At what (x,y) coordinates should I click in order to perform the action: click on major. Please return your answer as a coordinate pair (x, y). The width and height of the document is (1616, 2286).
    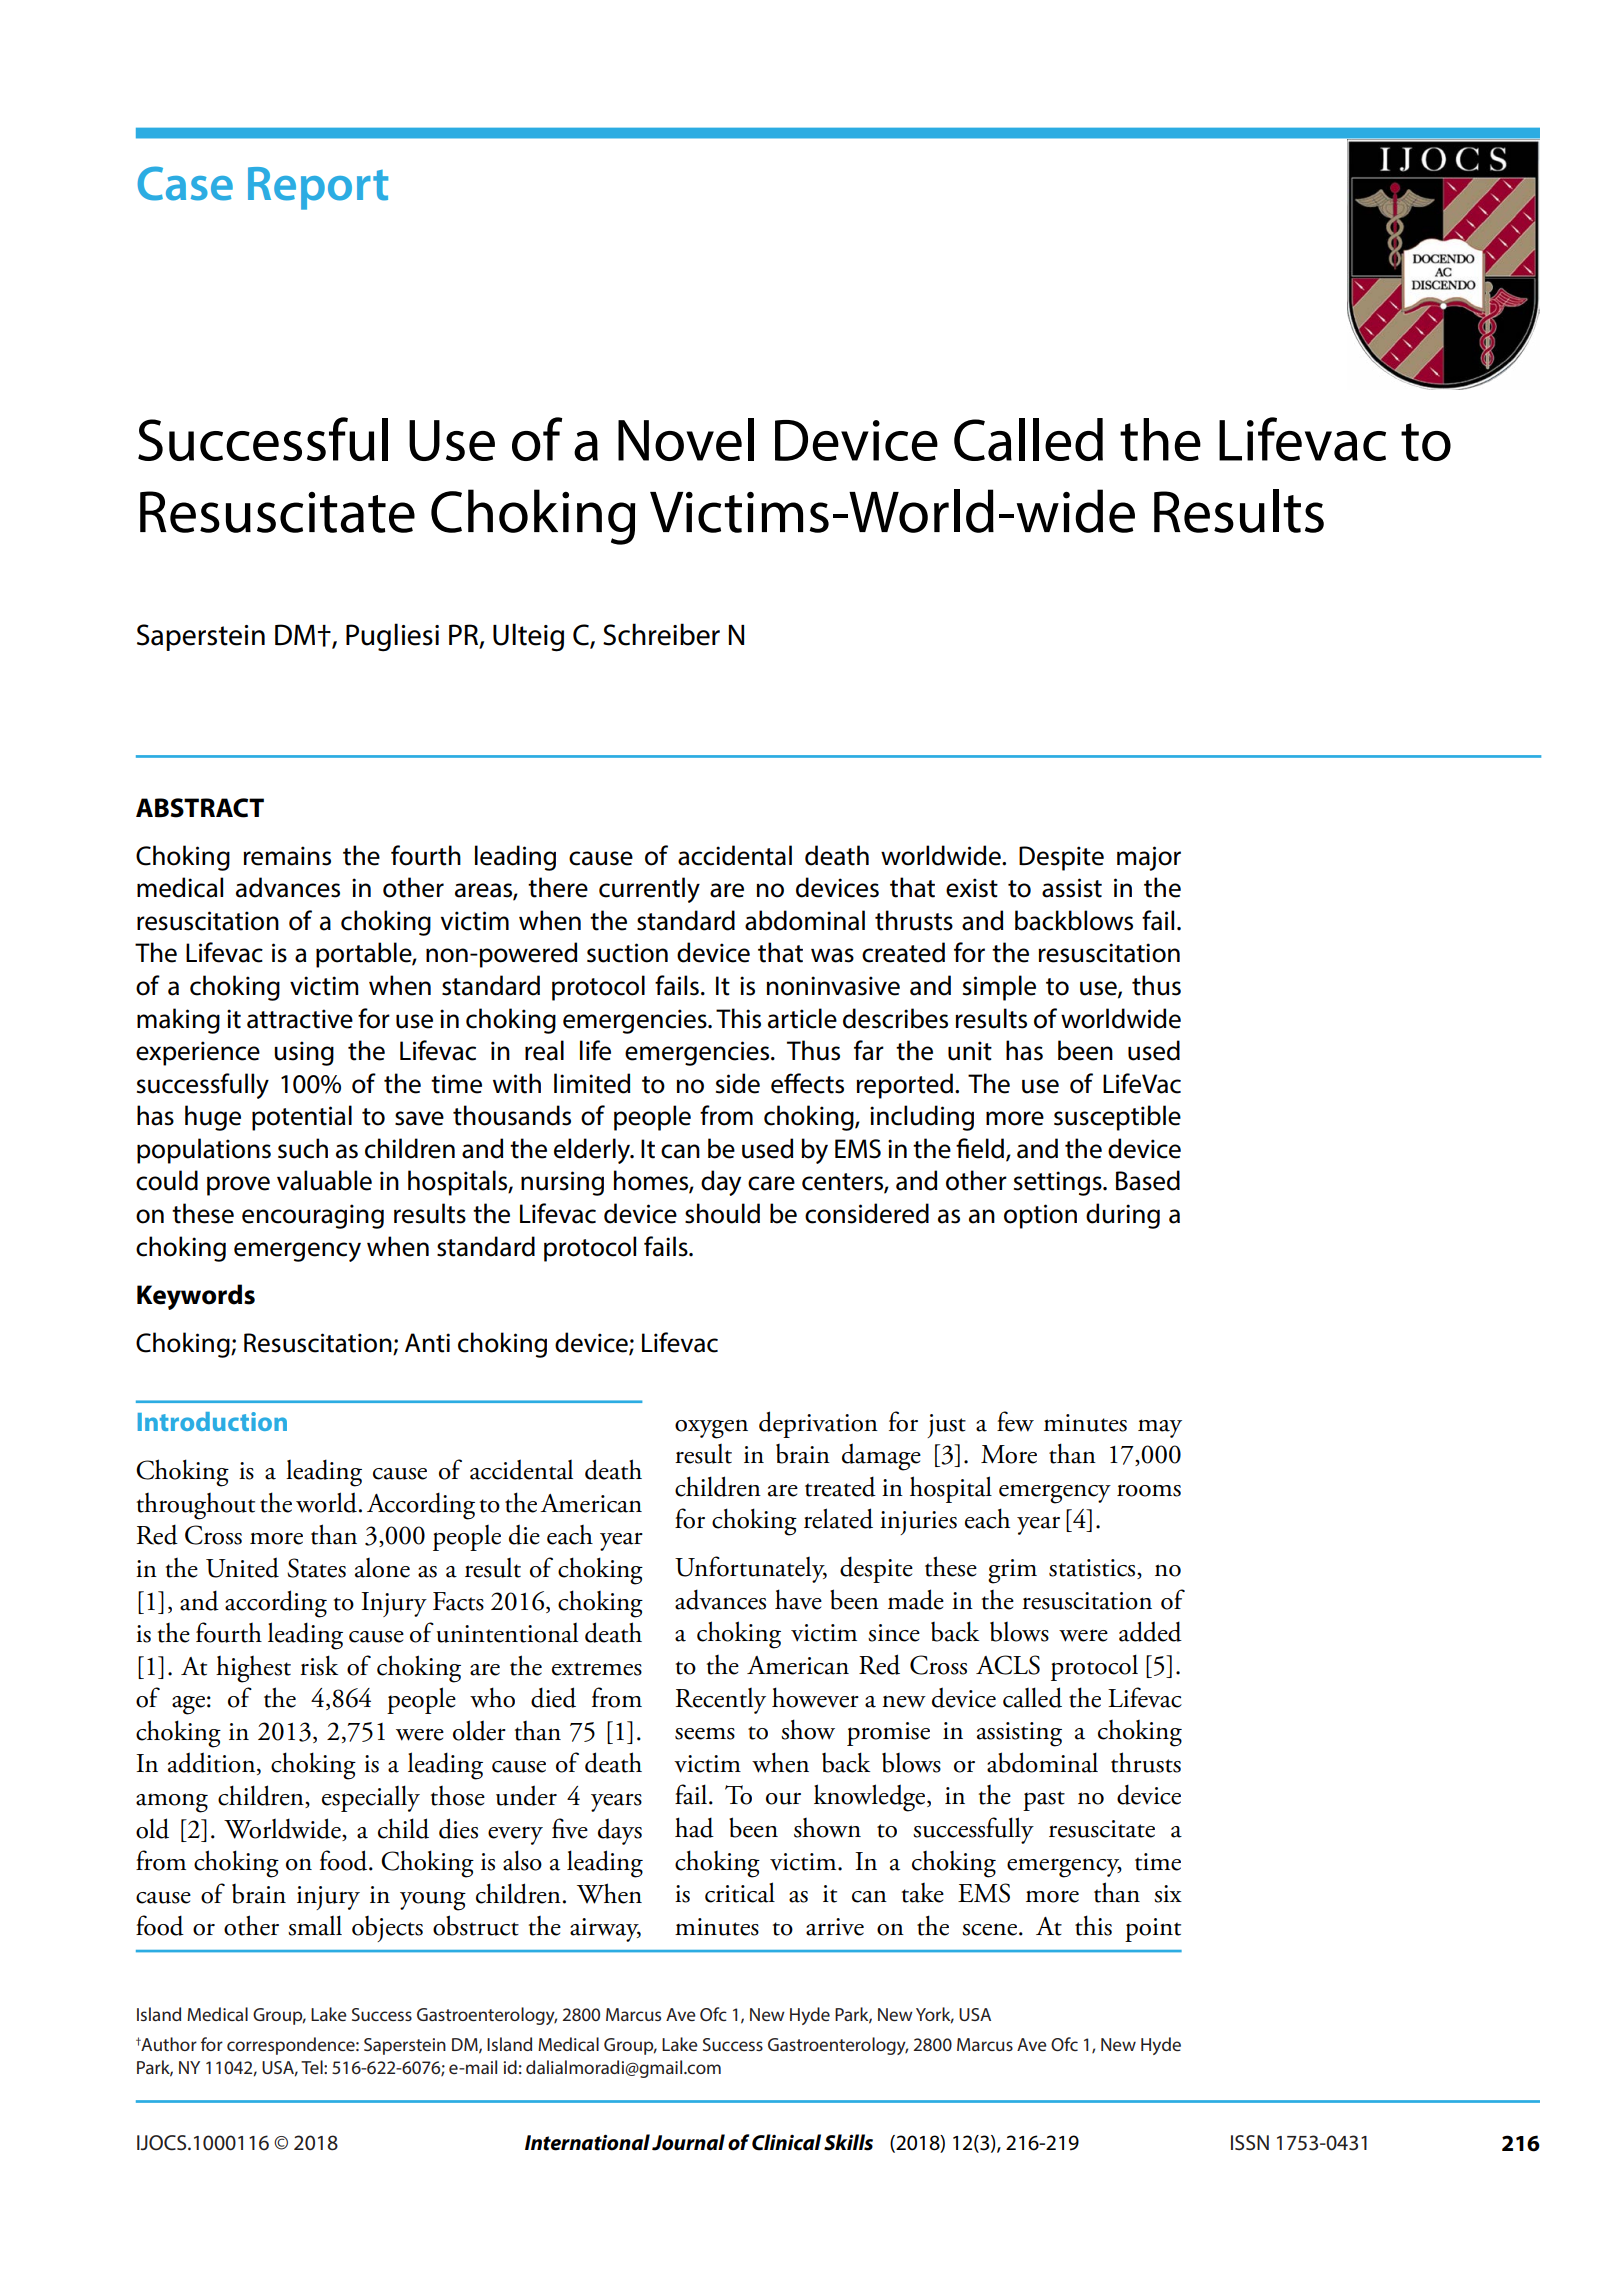
    Looking at the image, I should click on (1149, 858).
